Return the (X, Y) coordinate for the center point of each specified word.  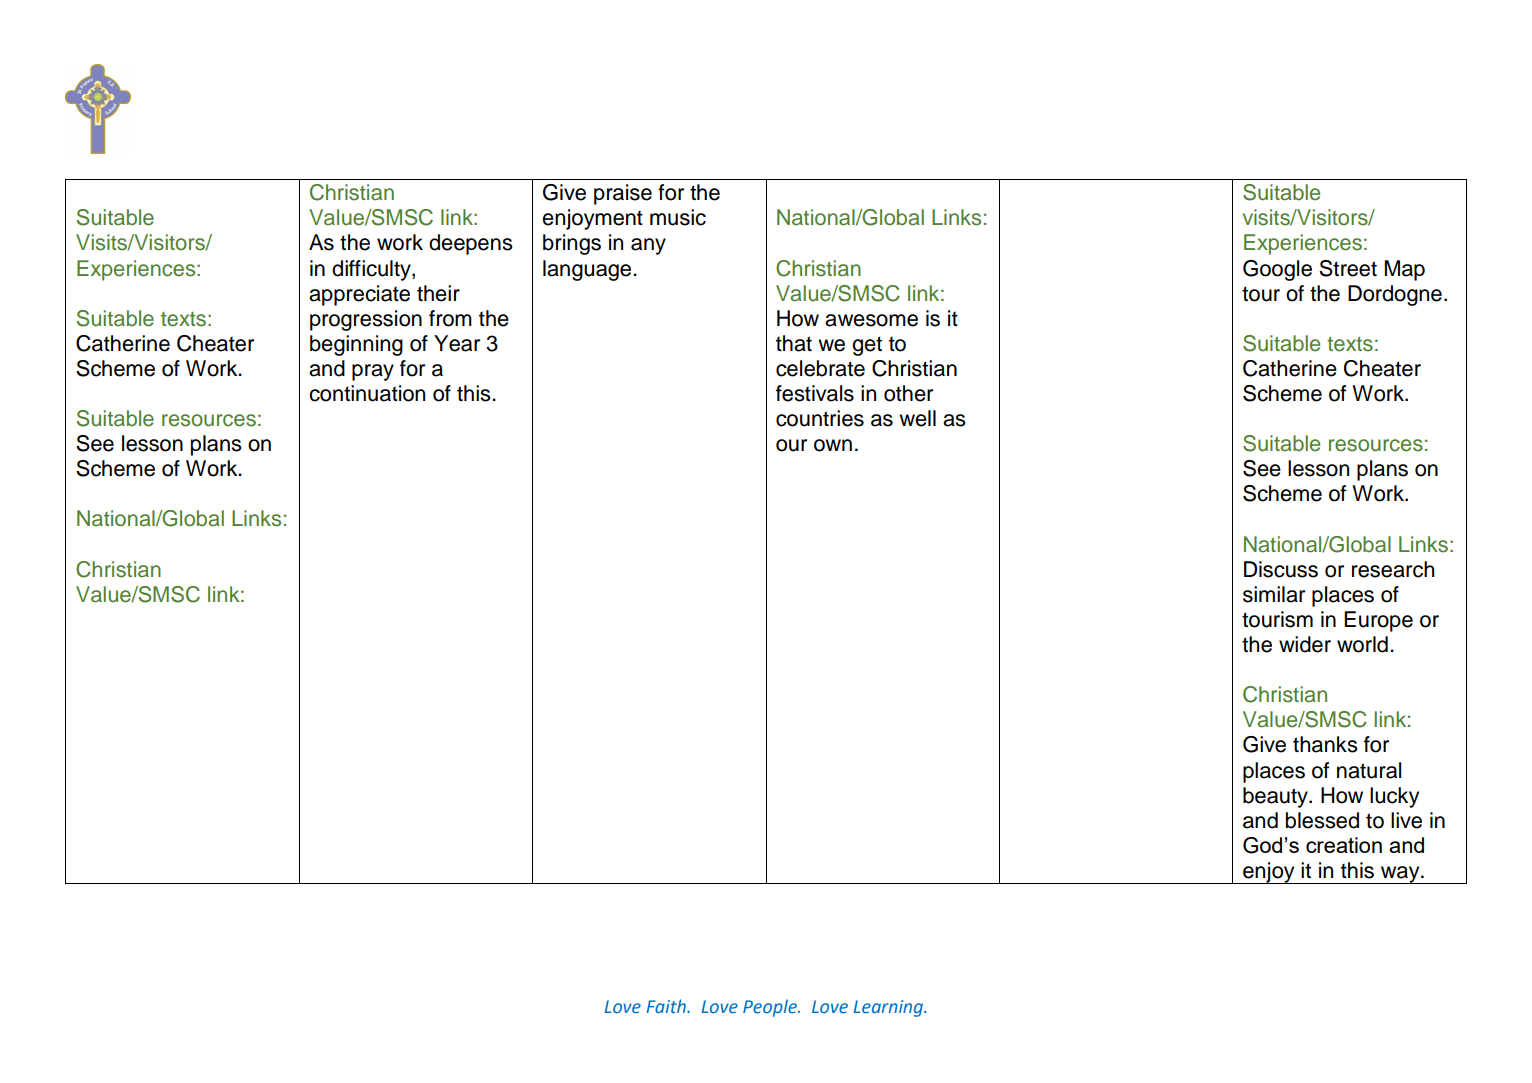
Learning (889, 1008)
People (771, 1008)
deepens (471, 244)
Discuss (1281, 569)
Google (1277, 270)
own (833, 445)
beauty (1276, 797)
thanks (1325, 744)
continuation (367, 393)
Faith (667, 1006)
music (678, 217)
